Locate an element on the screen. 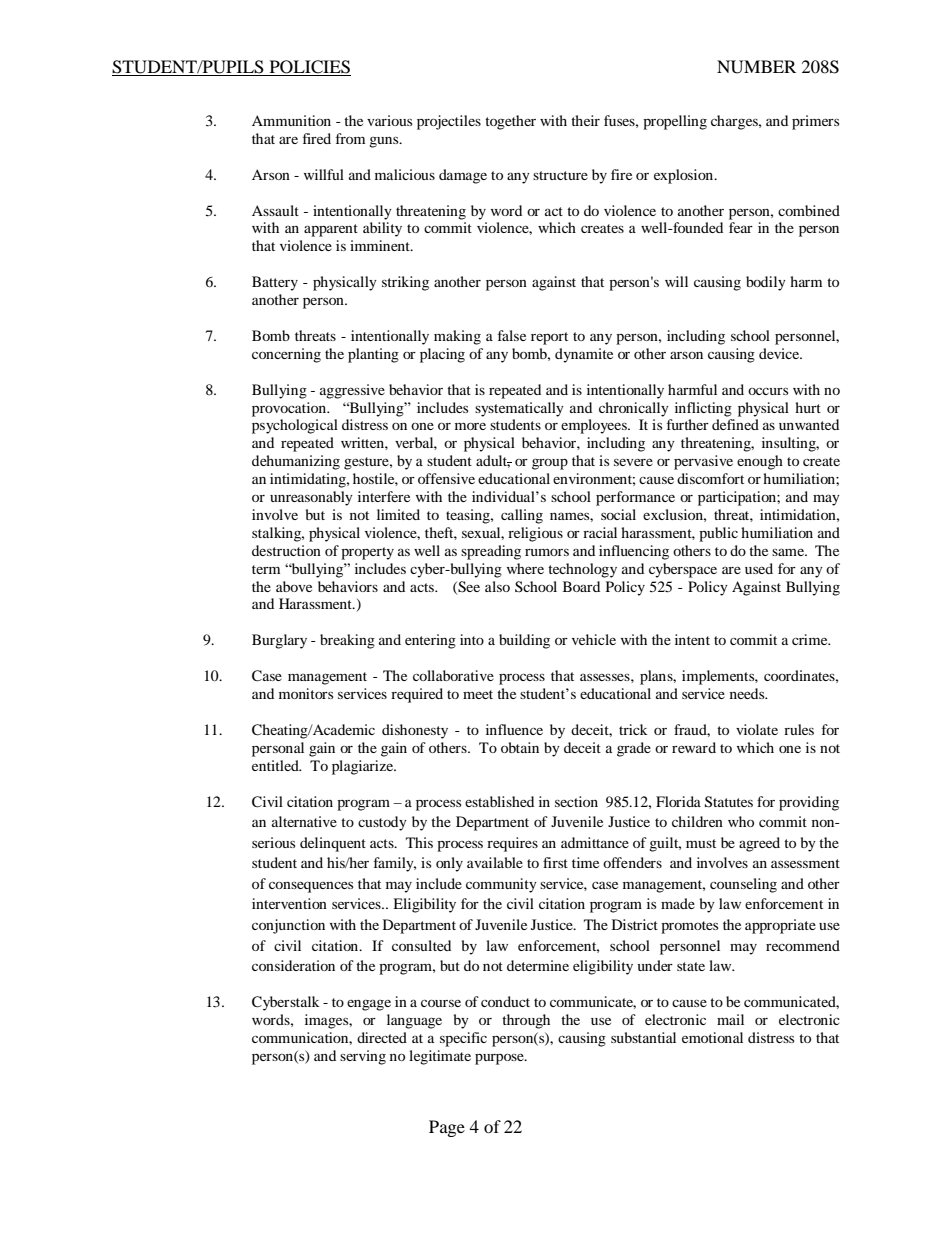  together is located at coordinates (510, 122).
